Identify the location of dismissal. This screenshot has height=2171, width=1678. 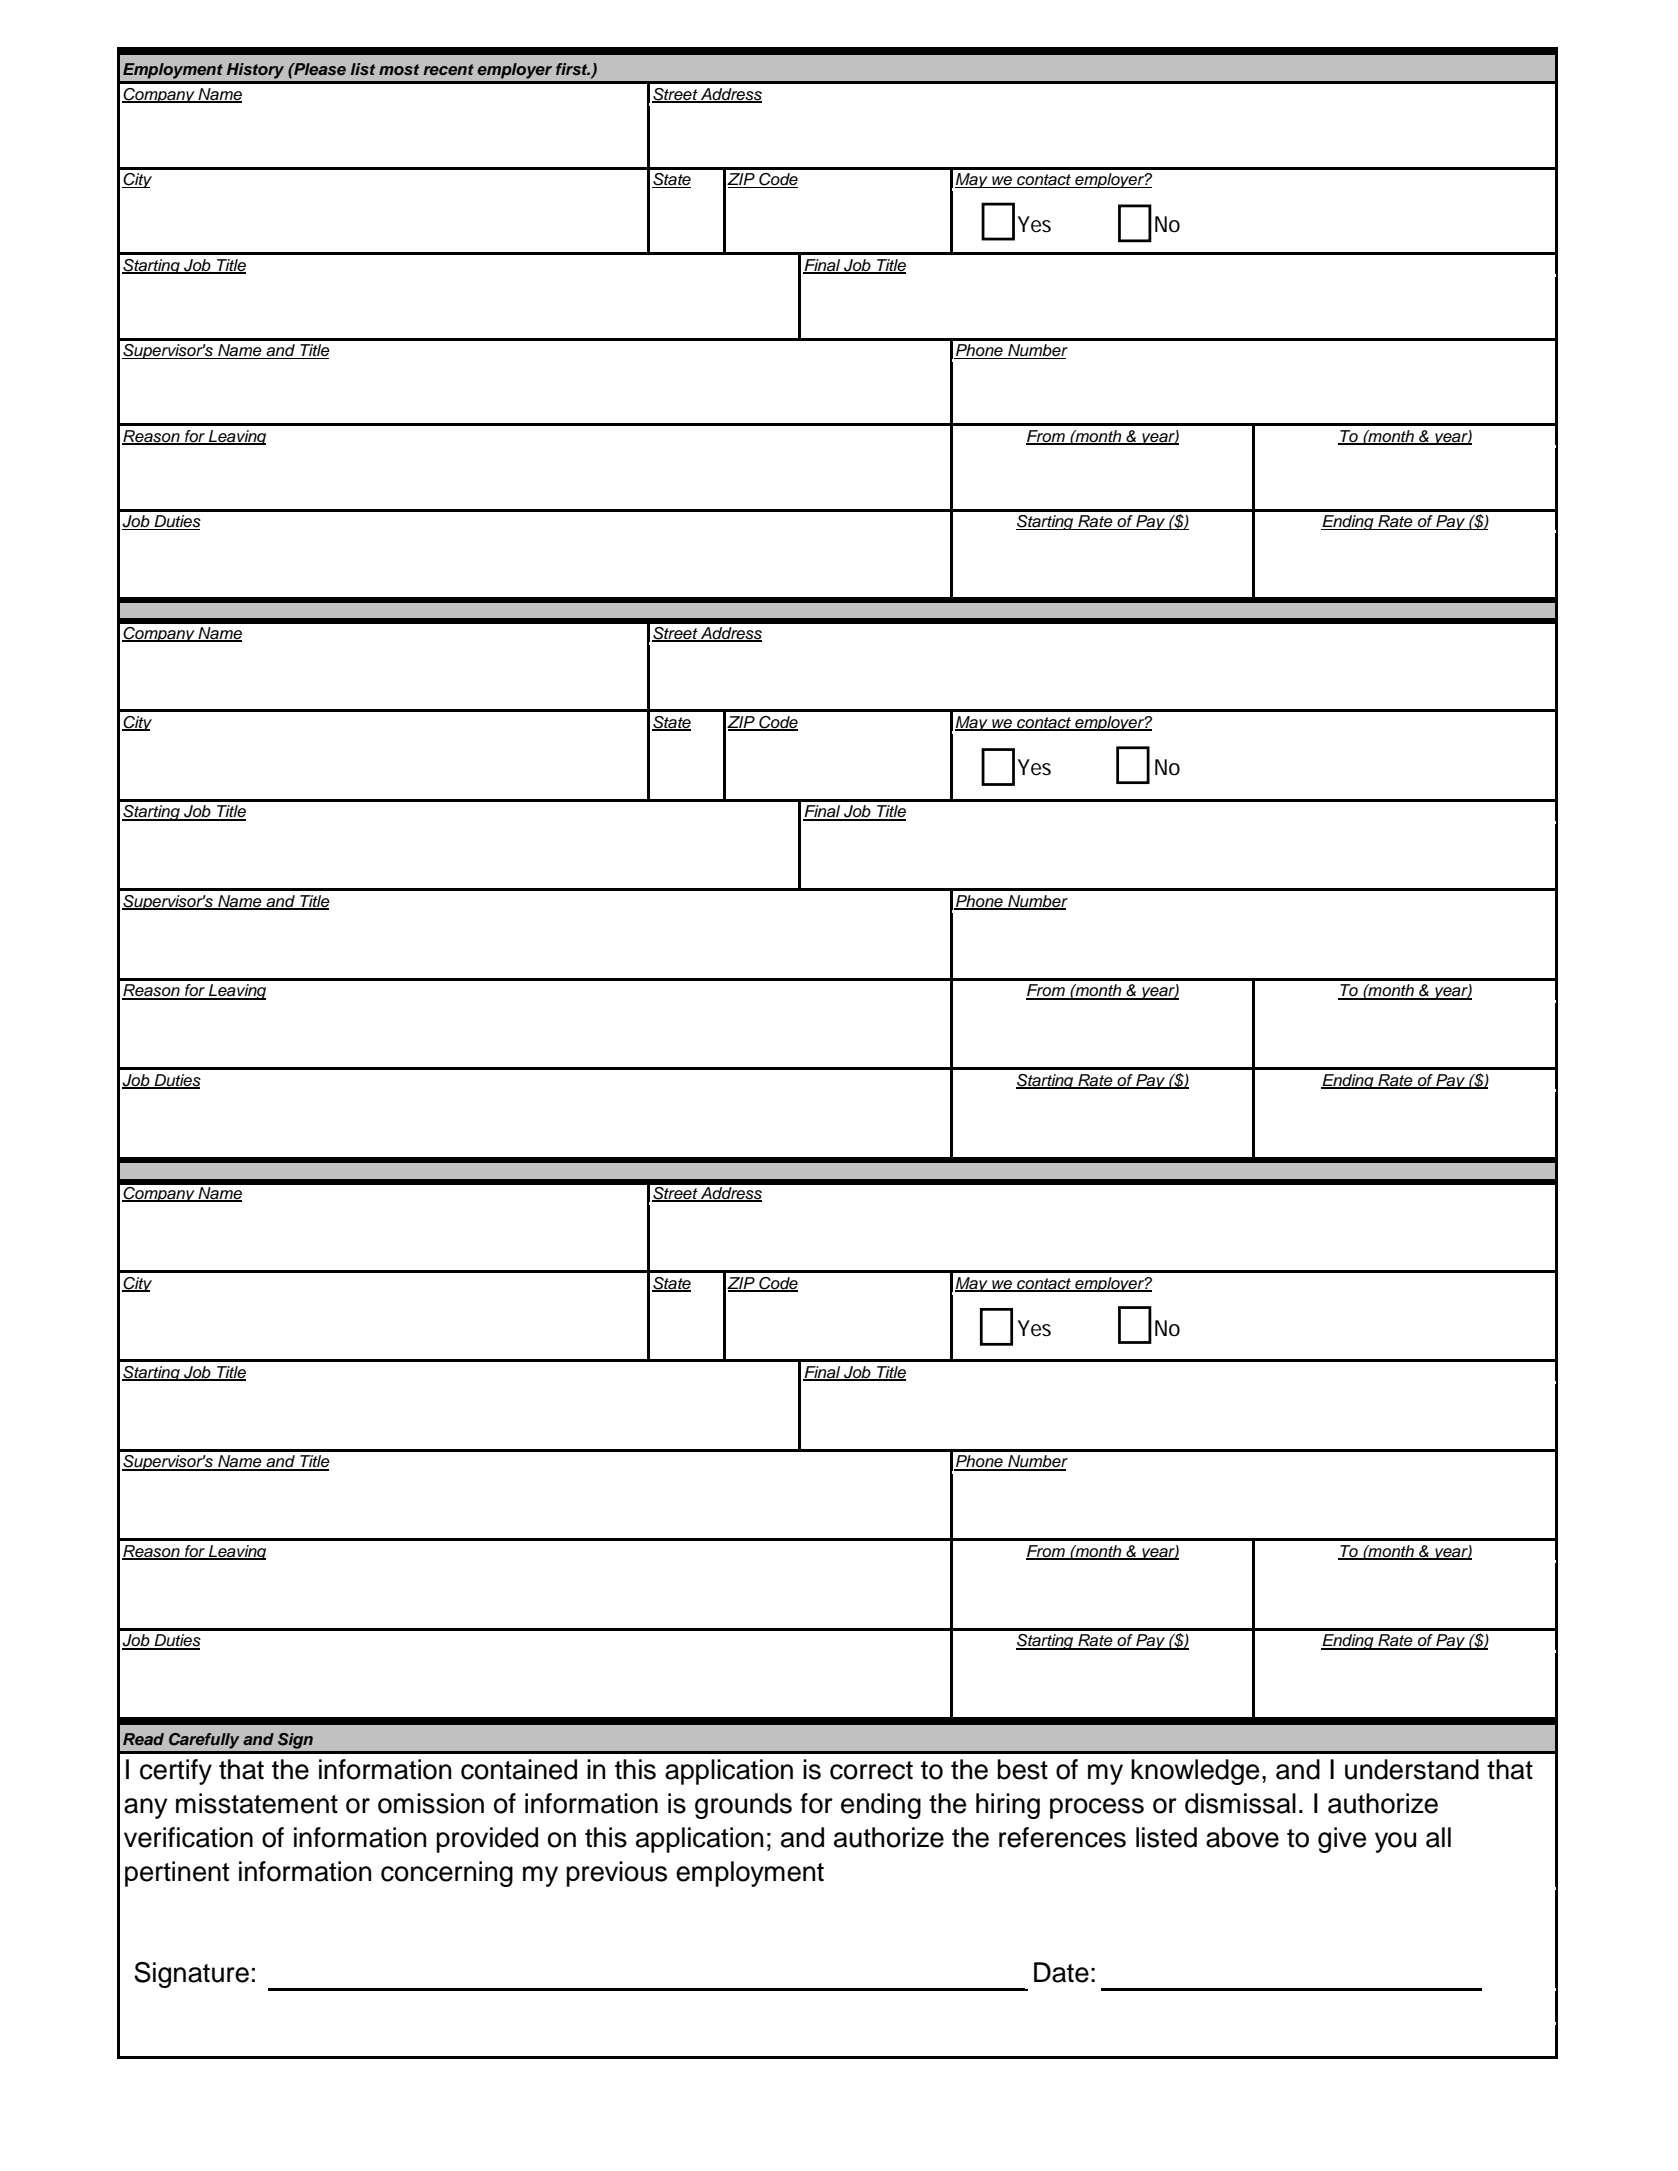
(1240, 1803).
